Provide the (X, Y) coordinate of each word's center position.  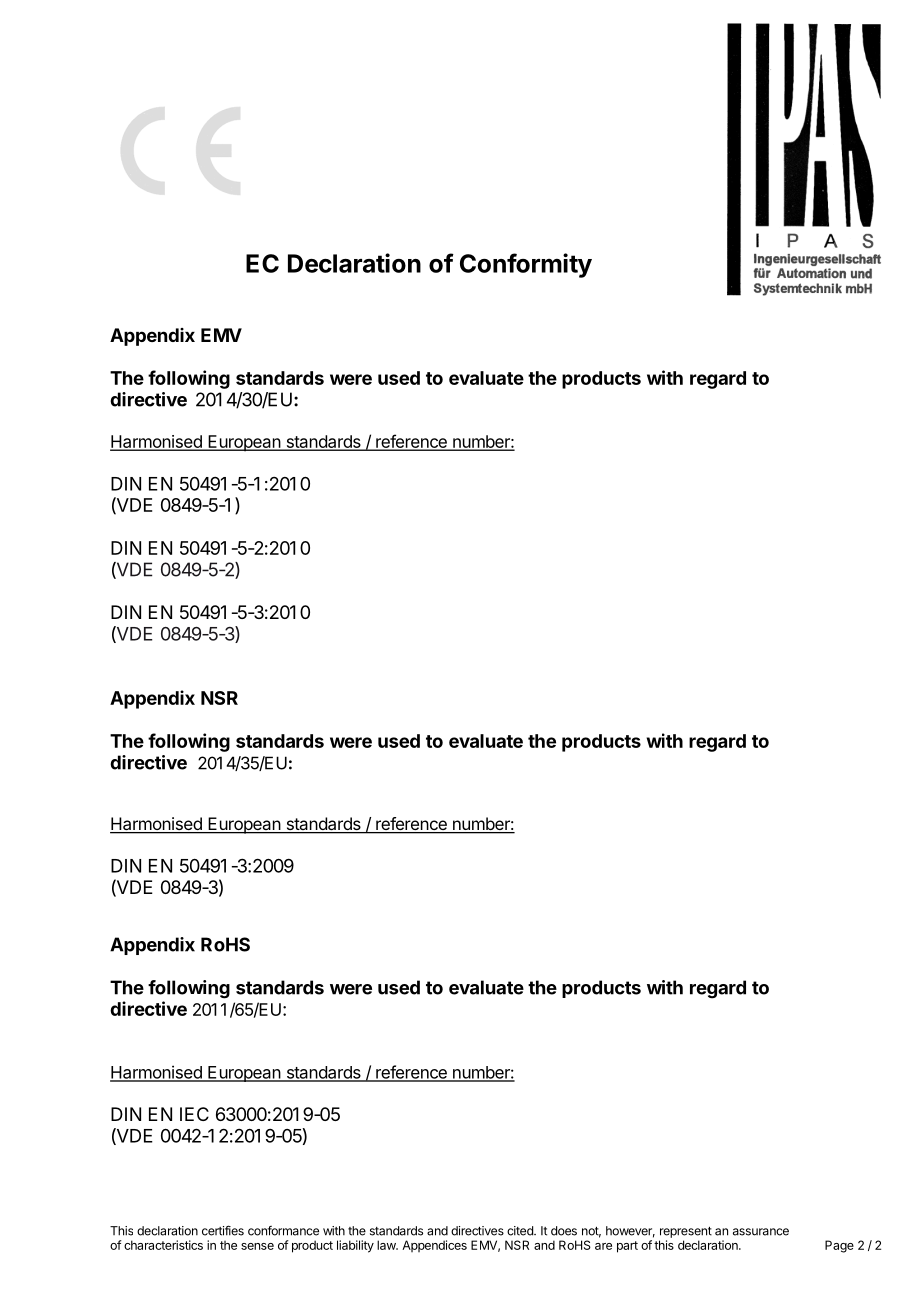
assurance (761, 1232)
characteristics (163, 1245)
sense (257, 1246)
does (564, 1231)
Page (839, 1246)
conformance (283, 1231)
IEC (194, 1114)
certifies (223, 1230)
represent (686, 1232)
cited (521, 1231)
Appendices (434, 1246)
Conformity (526, 265)
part (627, 1247)
